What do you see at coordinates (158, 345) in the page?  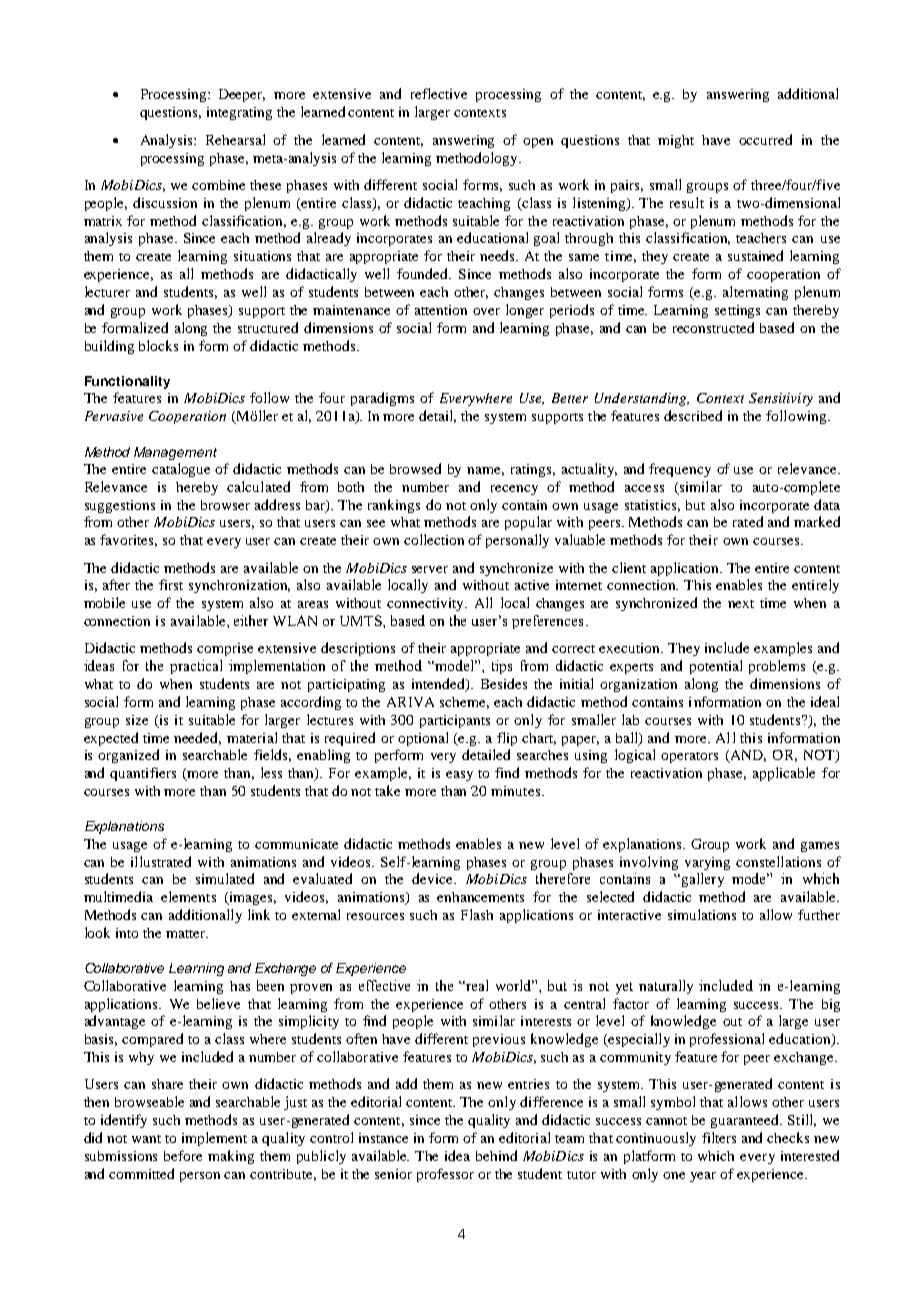 I see `blocks` at bounding box center [158, 345].
